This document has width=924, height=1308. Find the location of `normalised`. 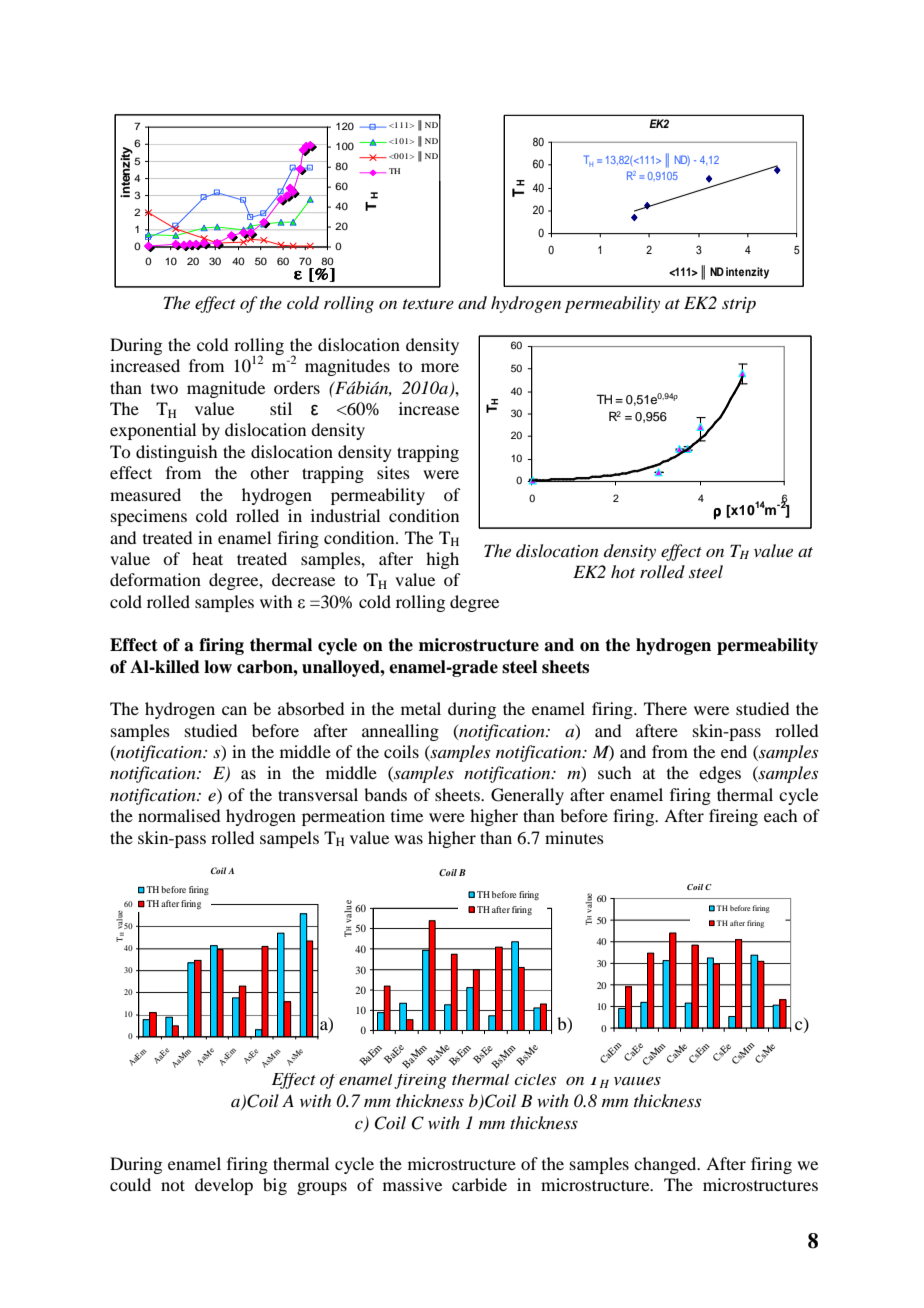

normalised is located at coordinates (179, 815).
